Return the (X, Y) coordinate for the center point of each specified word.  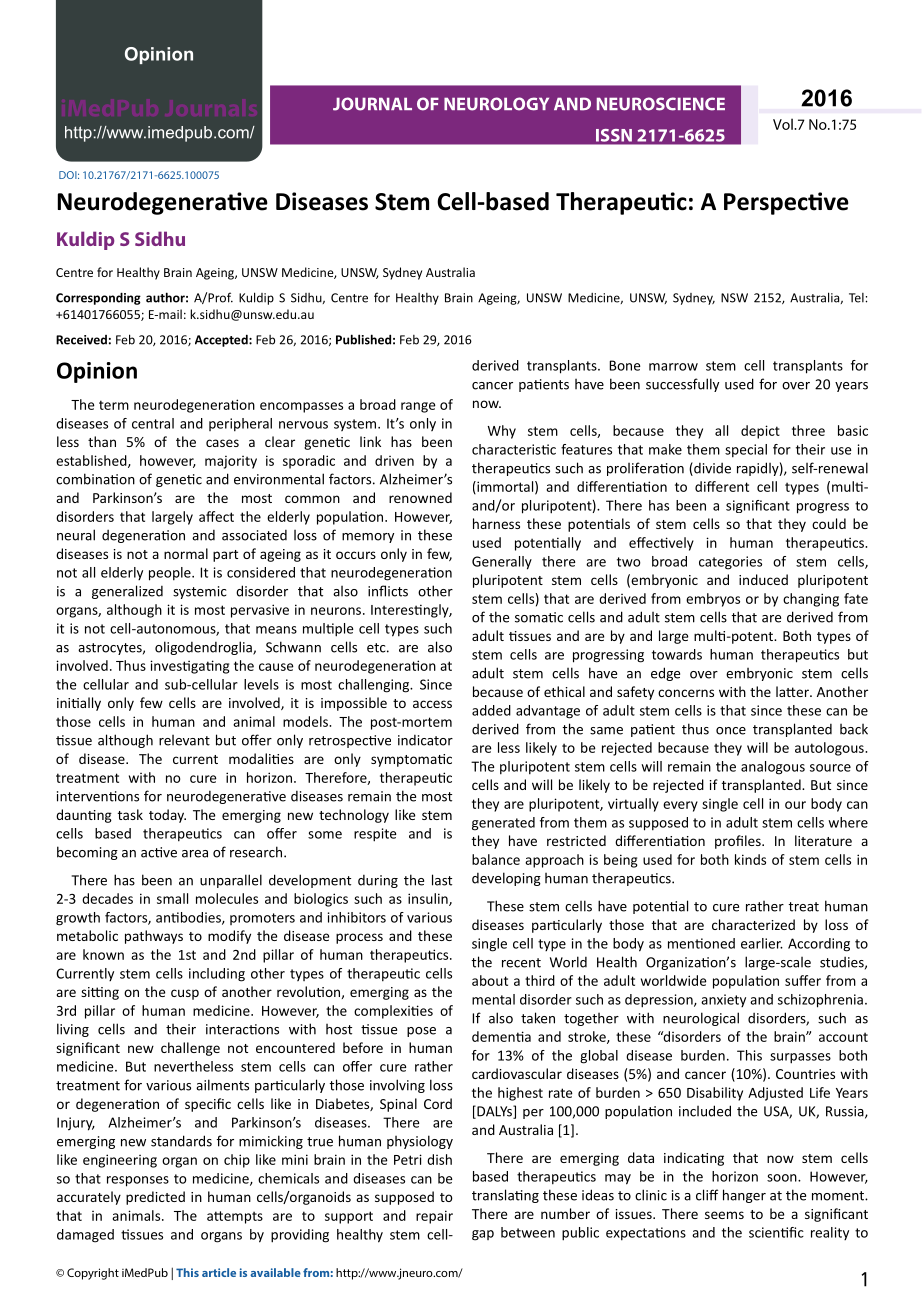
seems (724, 1215)
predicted (155, 1198)
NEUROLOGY (496, 104)
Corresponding (98, 298)
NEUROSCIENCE (661, 104)
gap (483, 1235)
